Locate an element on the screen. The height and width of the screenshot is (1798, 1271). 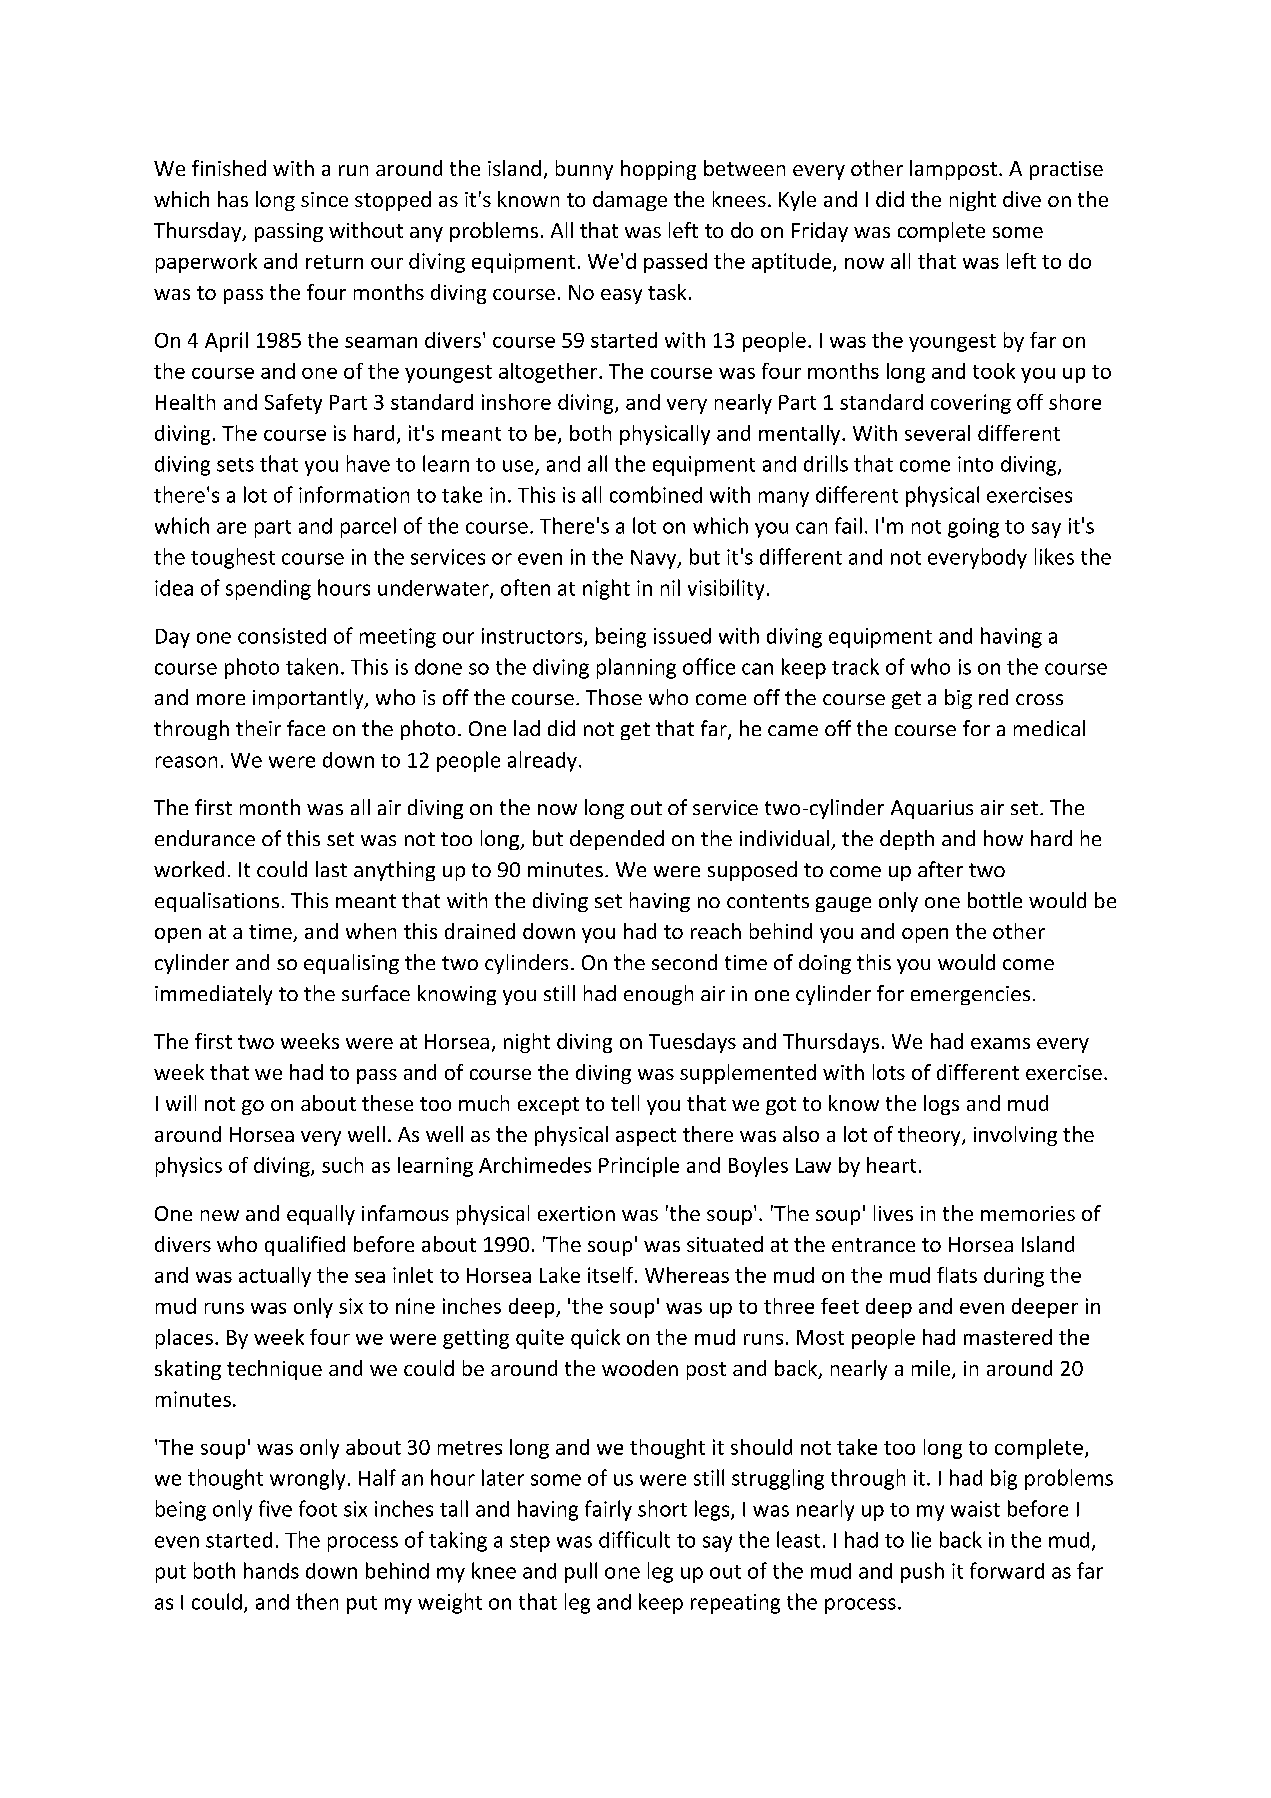
depended is located at coordinates (617, 840).
